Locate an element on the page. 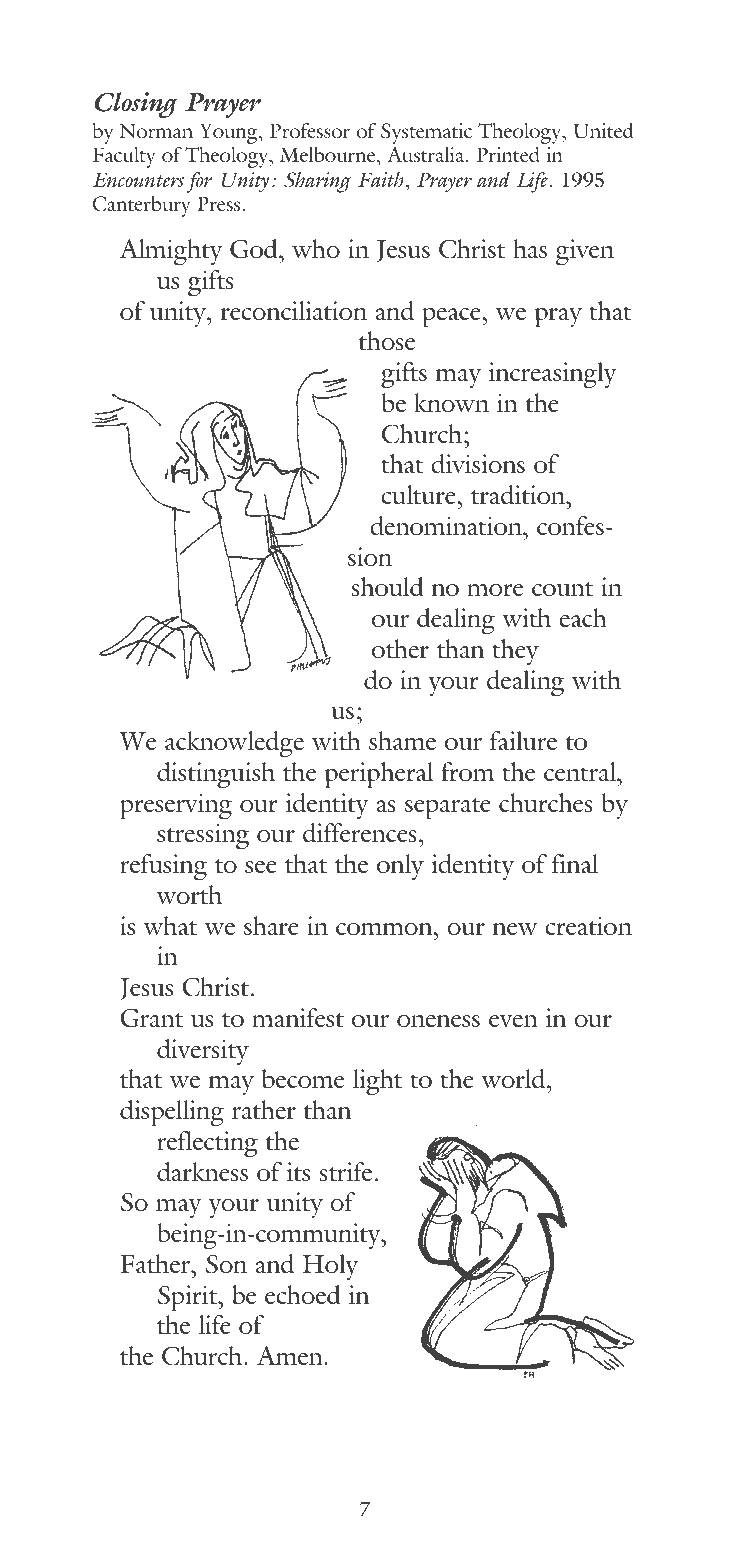 Image resolution: width=735 pixels, height=1568 pixels. what is located at coordinates (170, 925).
